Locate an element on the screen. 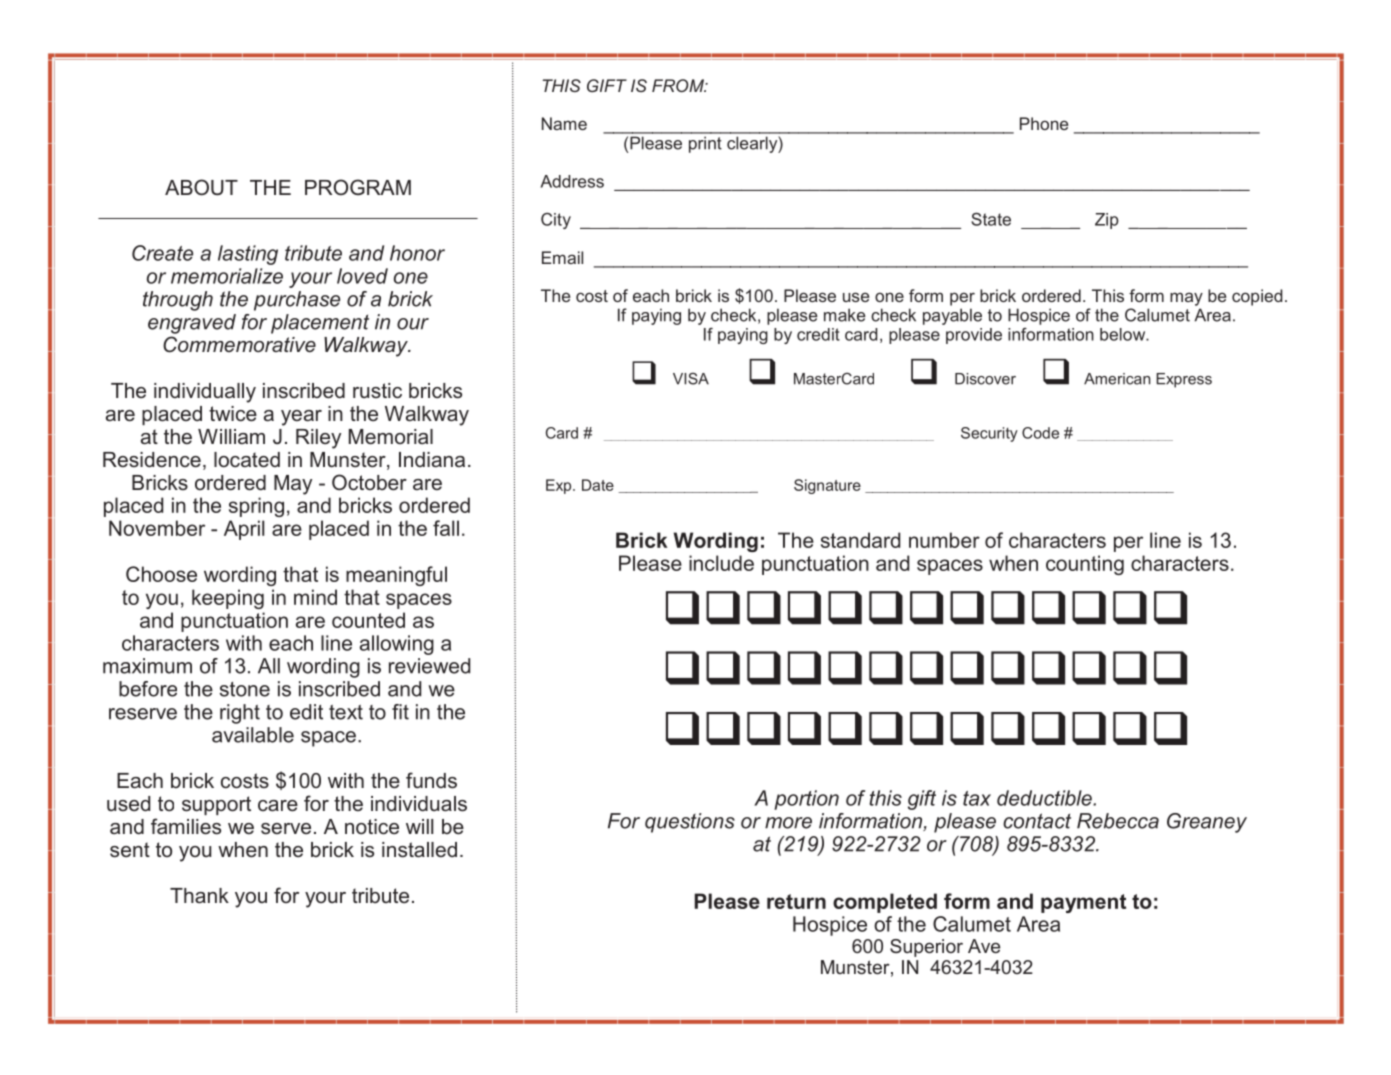 This screenshot has width=1391, height=1075. include is located at coordinates (721, 563).
